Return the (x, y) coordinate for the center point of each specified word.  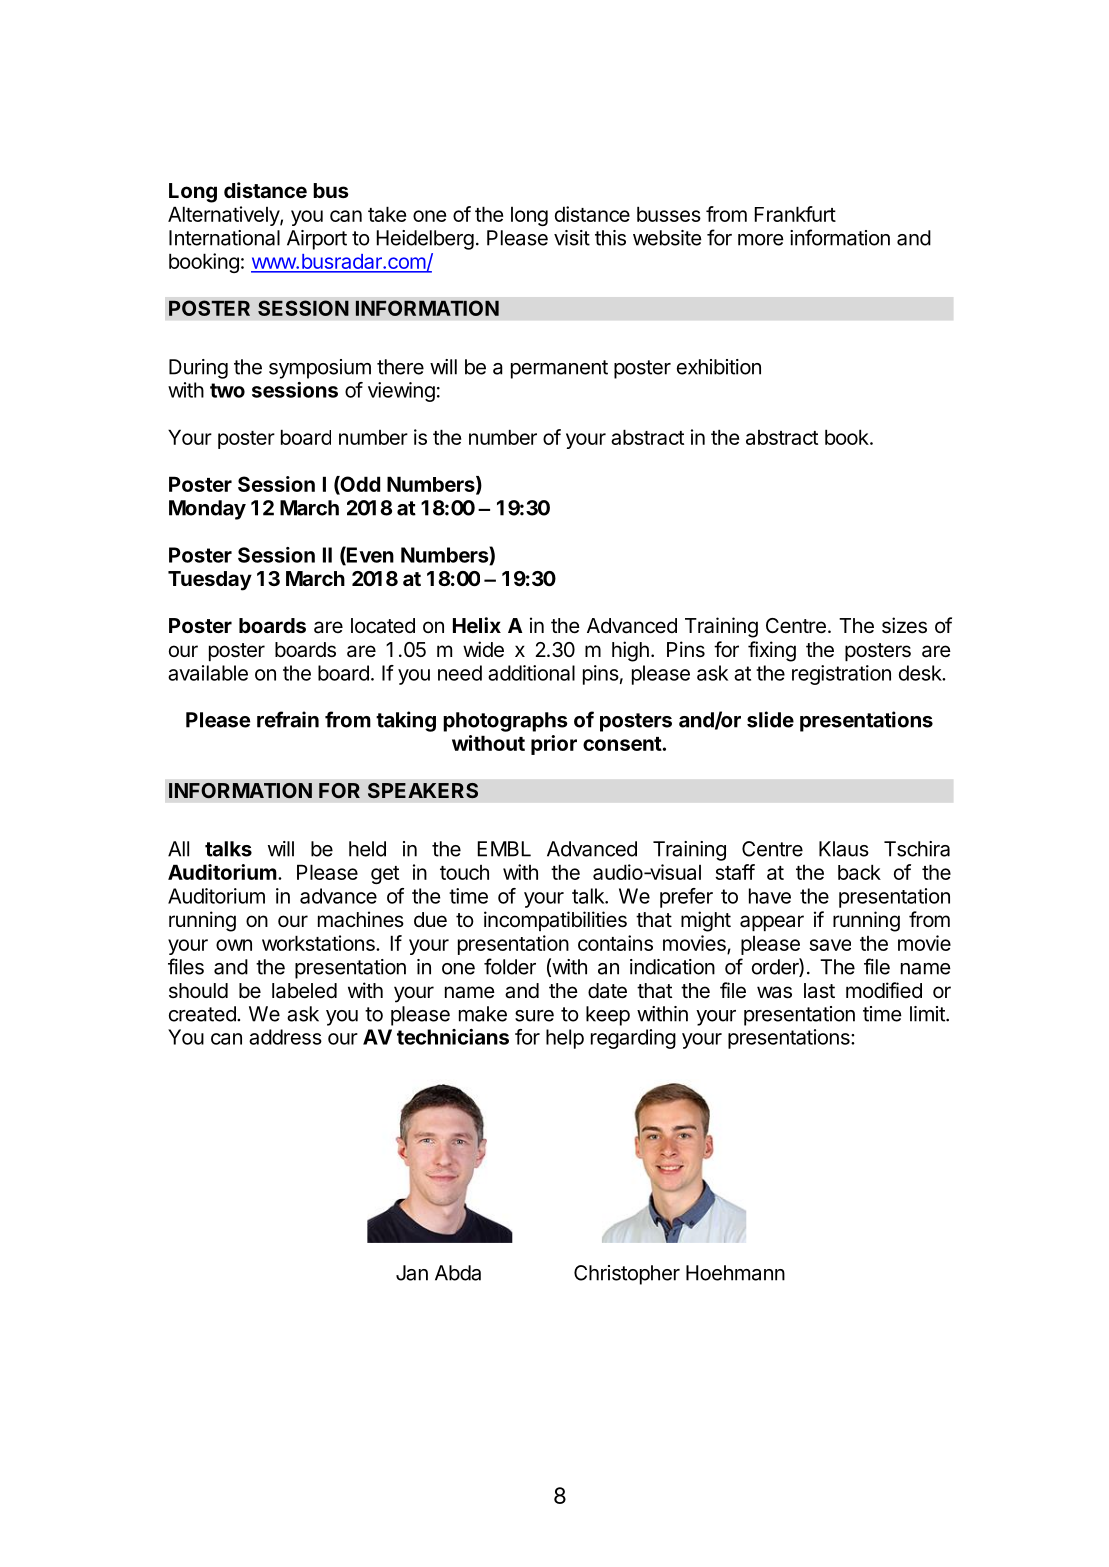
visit (572, 238)
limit (928, 1014)
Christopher (627, 1275)
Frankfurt (795, 214)
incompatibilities (555, 921)
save (830, 945)
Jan (412, 1273)
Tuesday (210, 581)
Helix (477, 625)
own (234, 945)
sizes (904, 625)
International (224, 238)
